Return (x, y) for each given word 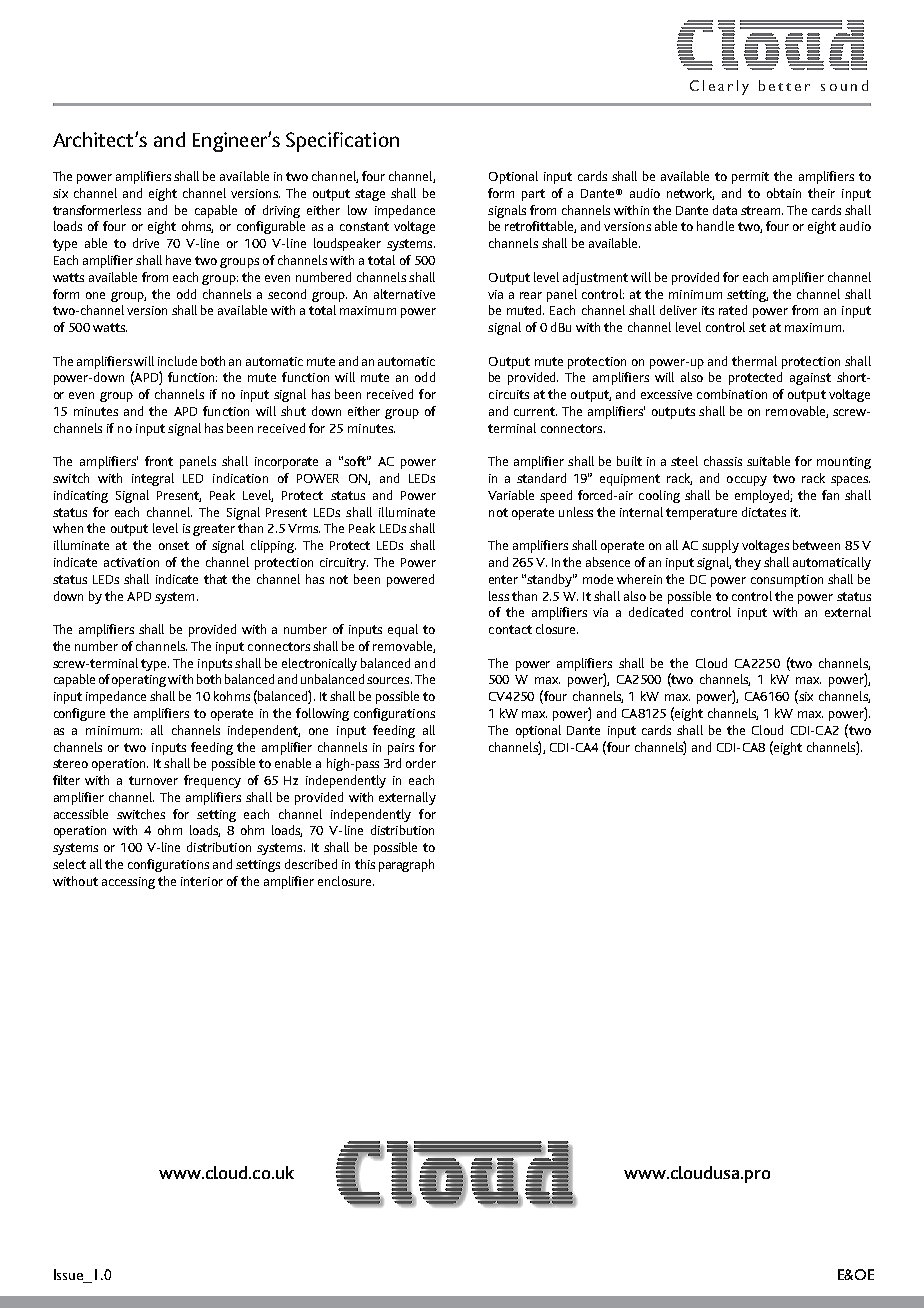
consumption (787, 581)
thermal (754, 361)
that (215, 579)
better (784, 85)
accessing (128, 883)
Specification (342, 142)
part (533, 195)
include (177, 361)
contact (510, 629)
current (535, 411)
